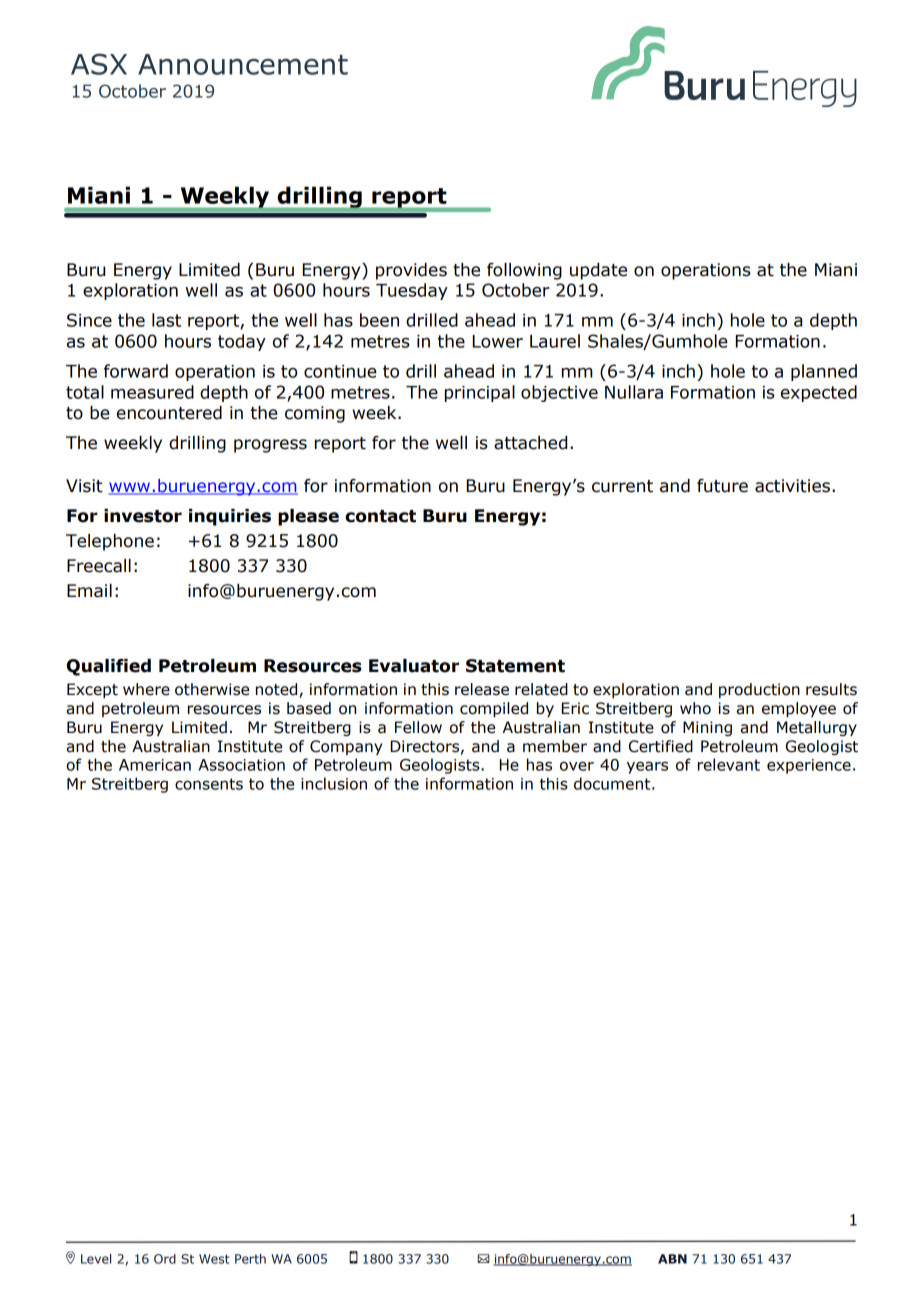 The width and height of the screenshot is (924, 1307). I want to click on production, so click(759, 690).
